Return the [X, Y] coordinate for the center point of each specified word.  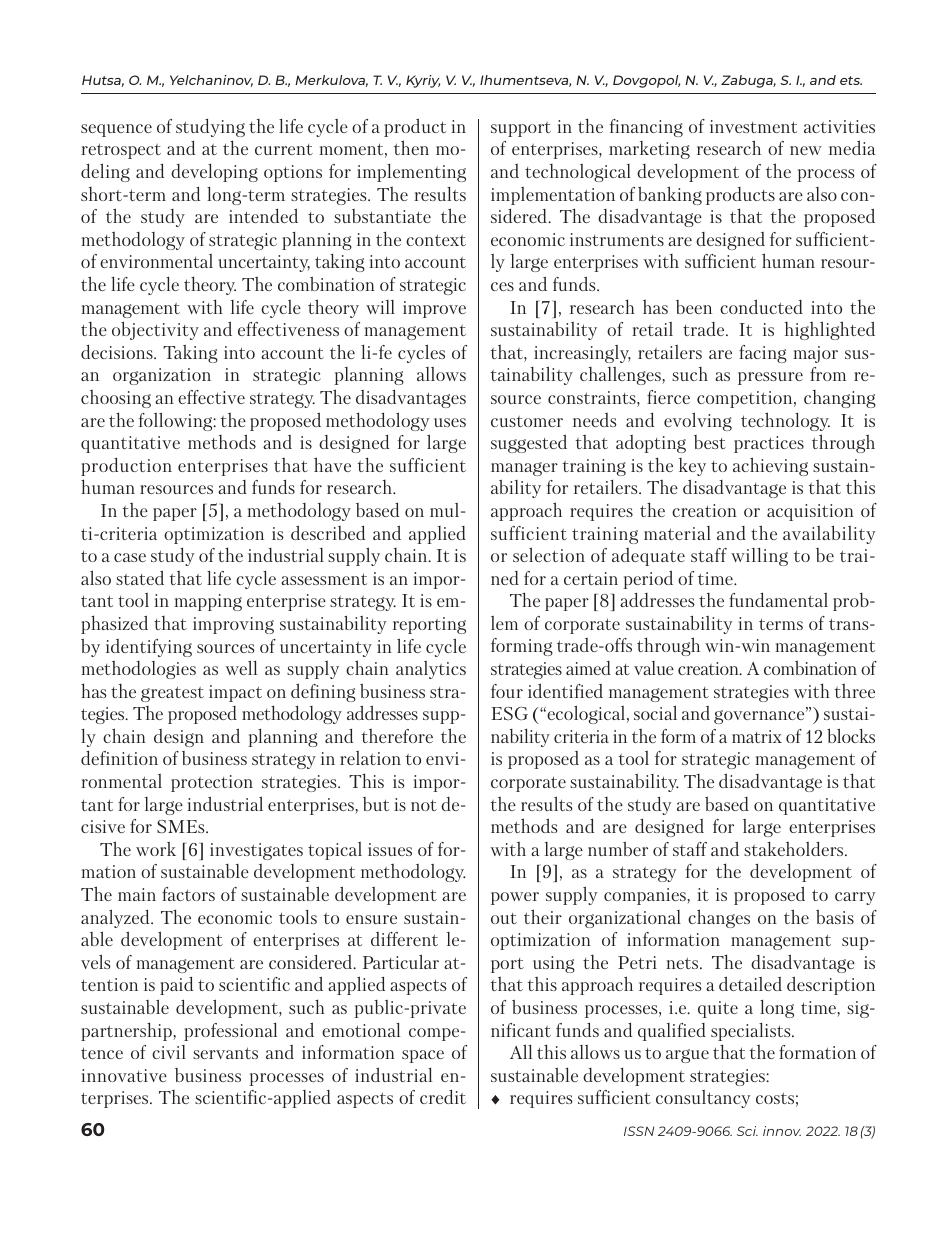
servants [225, 1053]
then [411, 147]
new [806, 150]
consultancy [703, 1099]
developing [214, 173]
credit [443, 1097]
